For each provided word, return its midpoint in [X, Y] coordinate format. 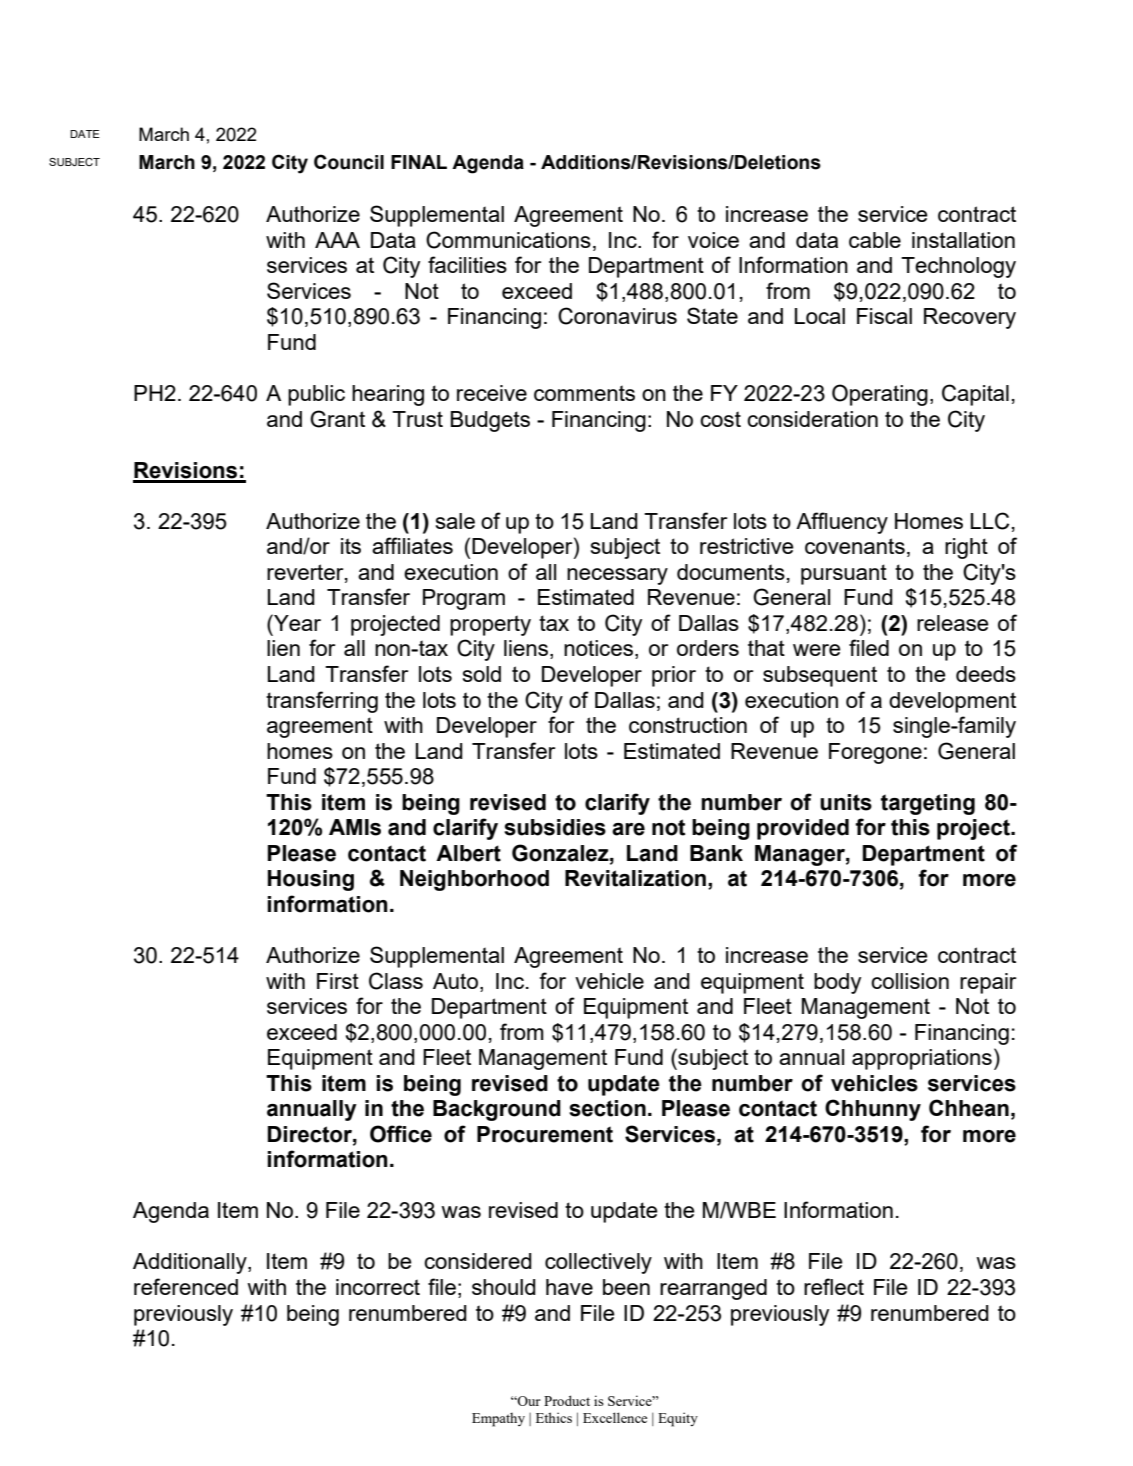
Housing [311, 880]
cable [875, 240]
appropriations [922, 1059]
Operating [880, 395]
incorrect [378, 1287]
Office [401, 1134]
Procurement [545, 1134]
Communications [508, 240]
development [952, 702]
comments [584, 393]
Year [296, 622]
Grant [337, 419]
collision [910, 981]
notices [598, 648]
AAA [337, 240]
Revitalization [635, 878]
